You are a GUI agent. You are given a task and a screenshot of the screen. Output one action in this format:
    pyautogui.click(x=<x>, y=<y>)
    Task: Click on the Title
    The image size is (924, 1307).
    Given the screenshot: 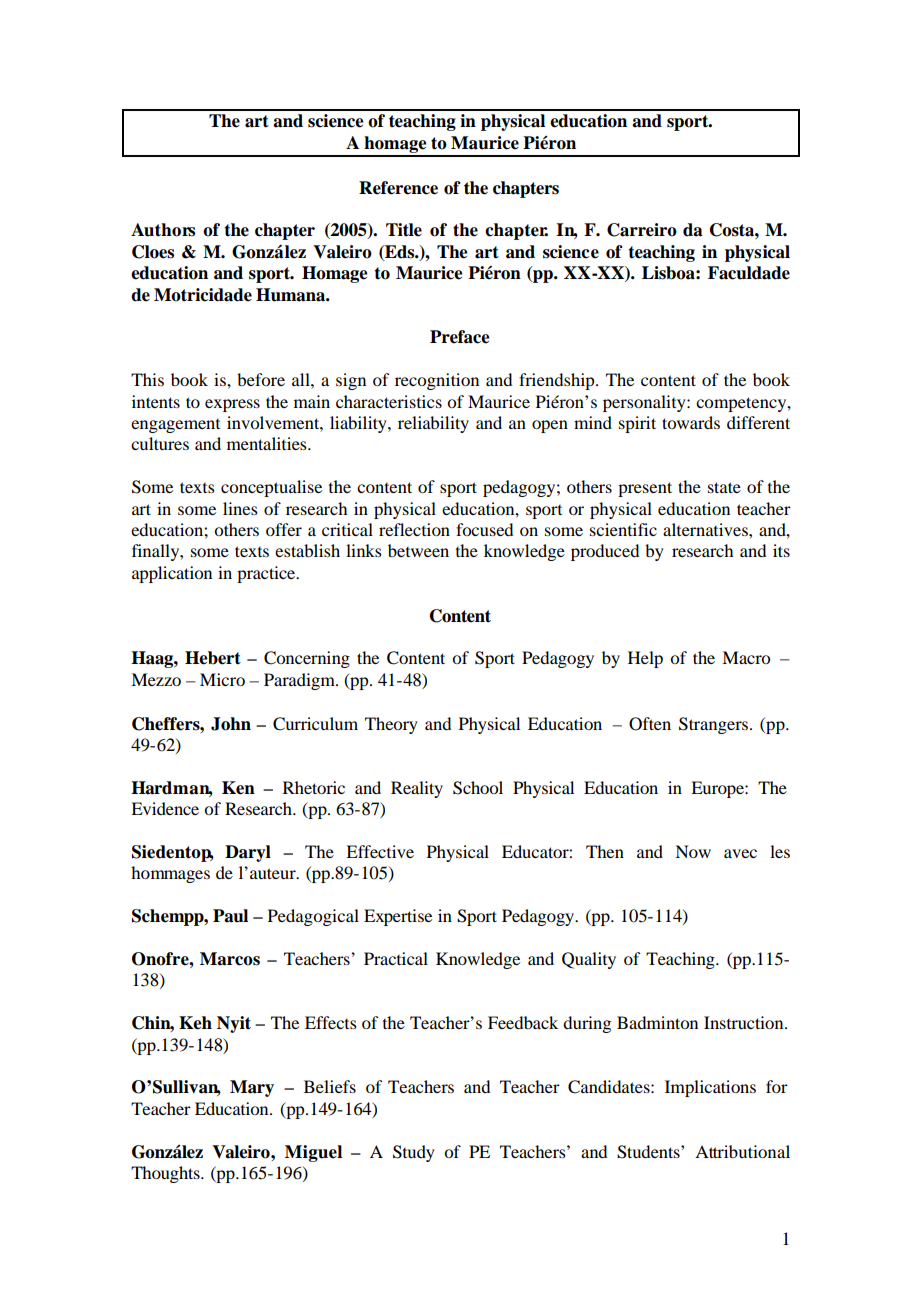 What is the action you would take?
    pyautogui.click(x=404, y=230)
